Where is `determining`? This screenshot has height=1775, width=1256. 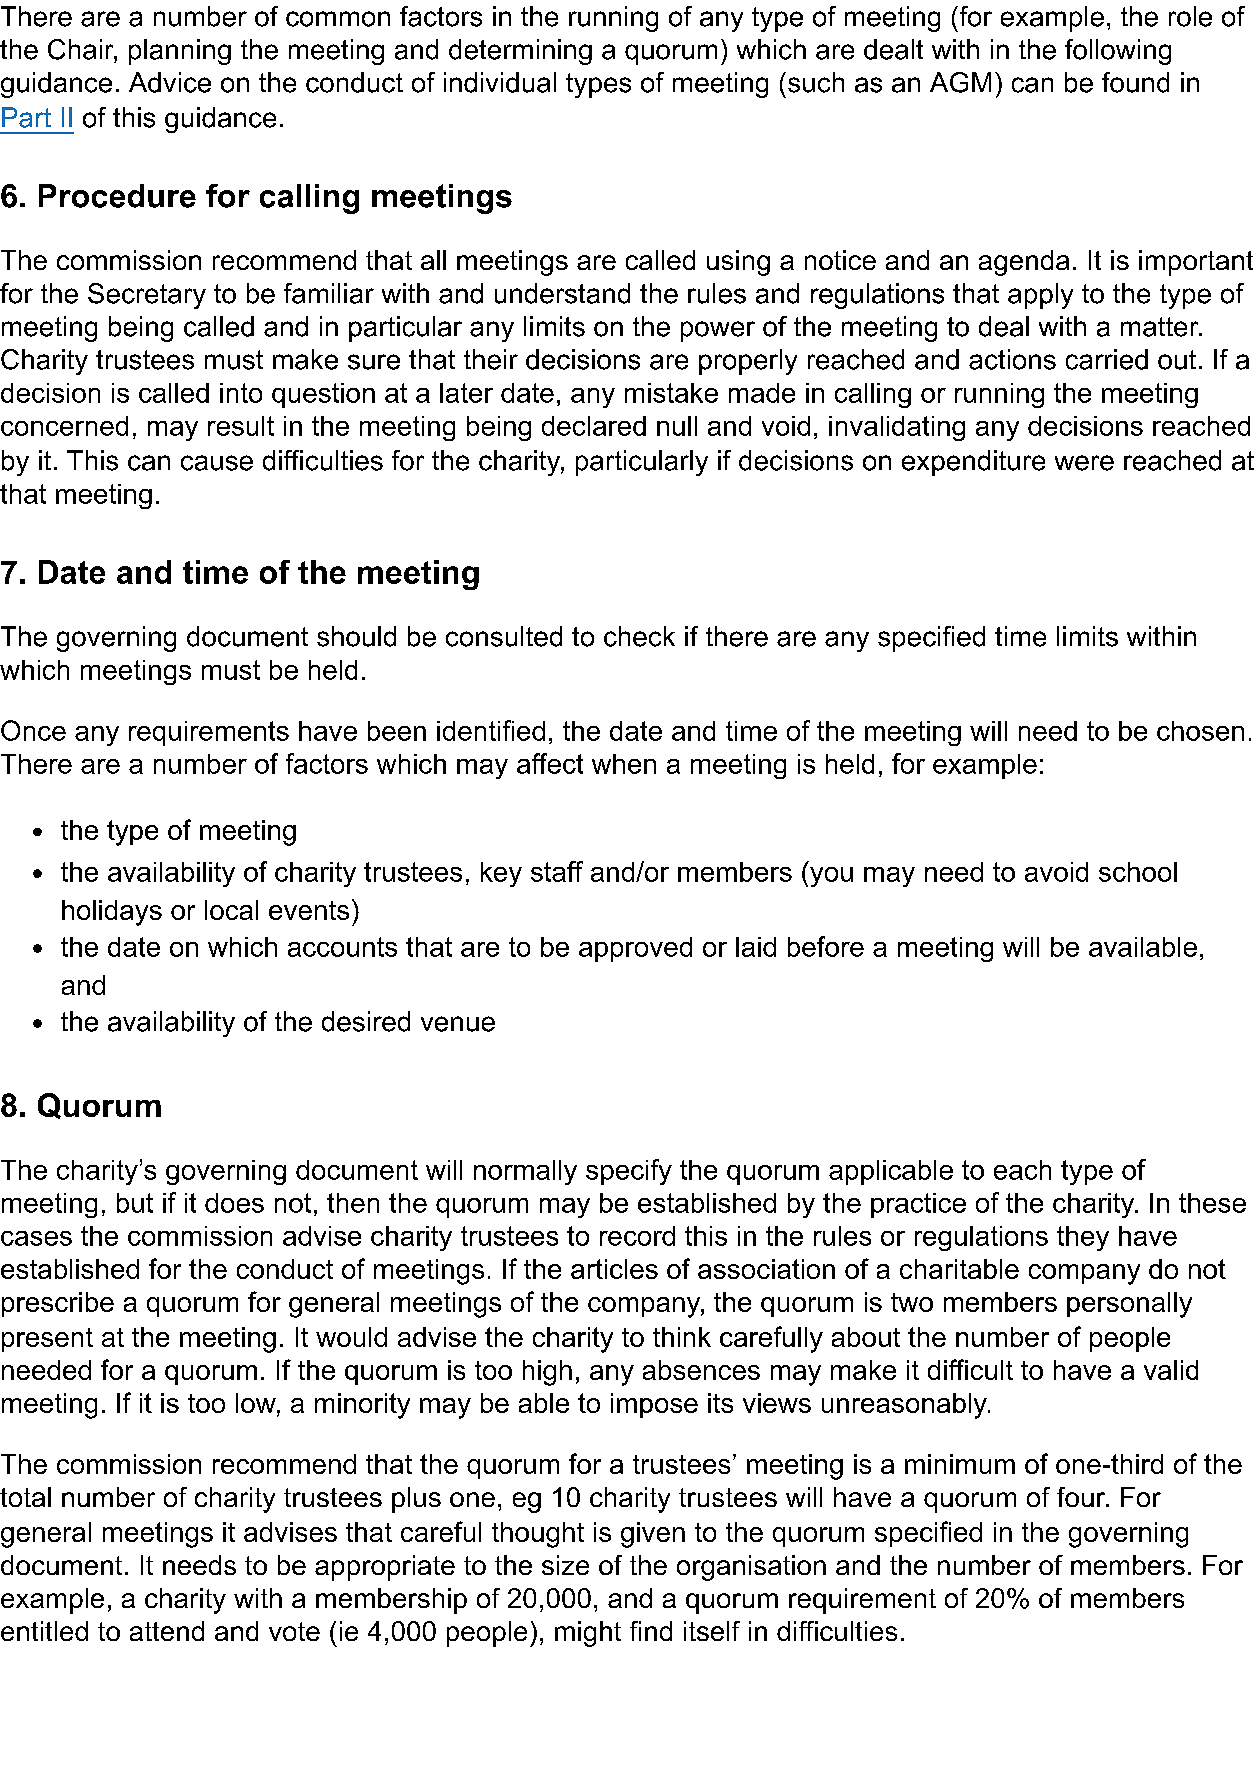 determining is located at coordinates (520, 52).
